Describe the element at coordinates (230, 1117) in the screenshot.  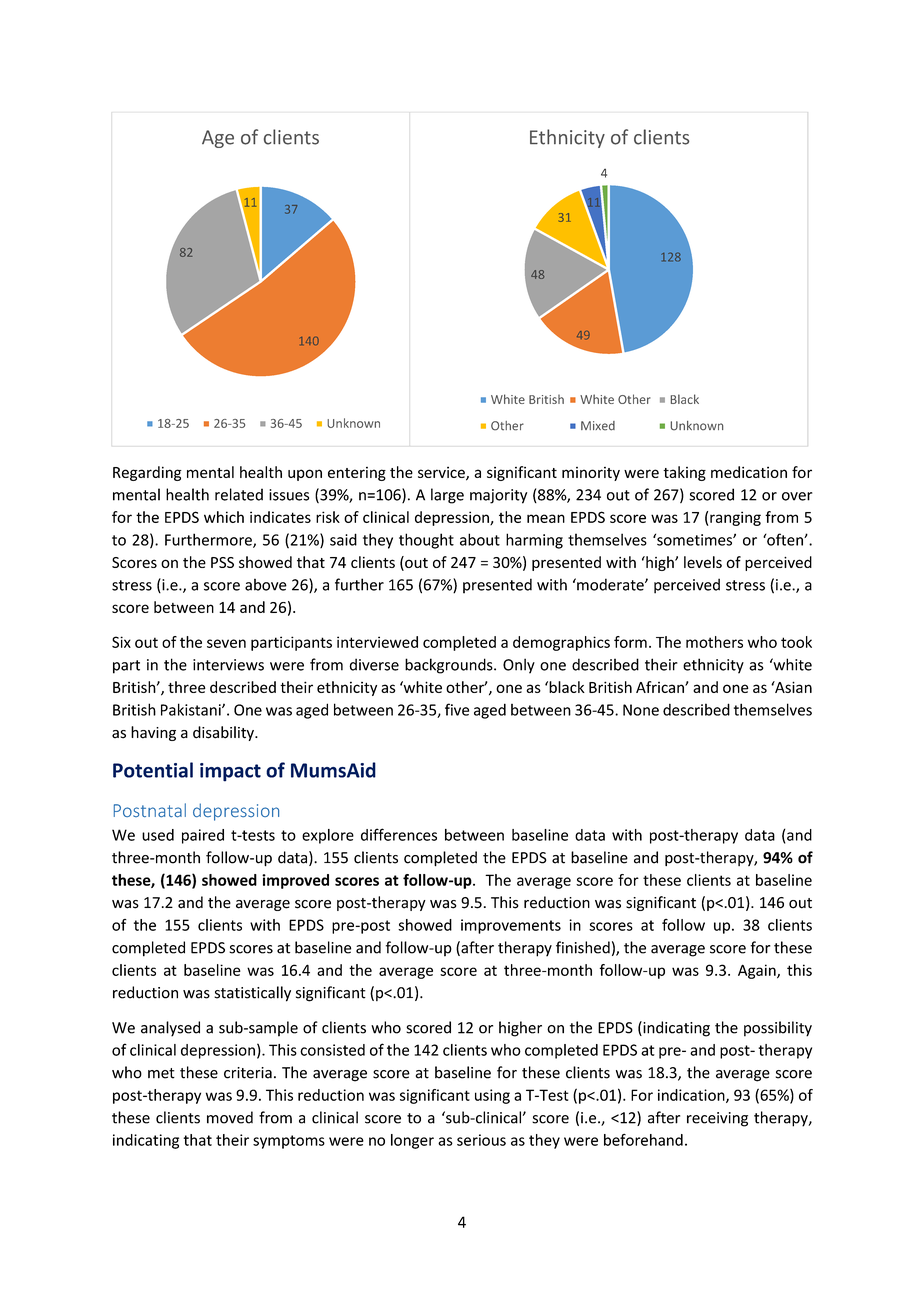
I see `moved` at that location.
